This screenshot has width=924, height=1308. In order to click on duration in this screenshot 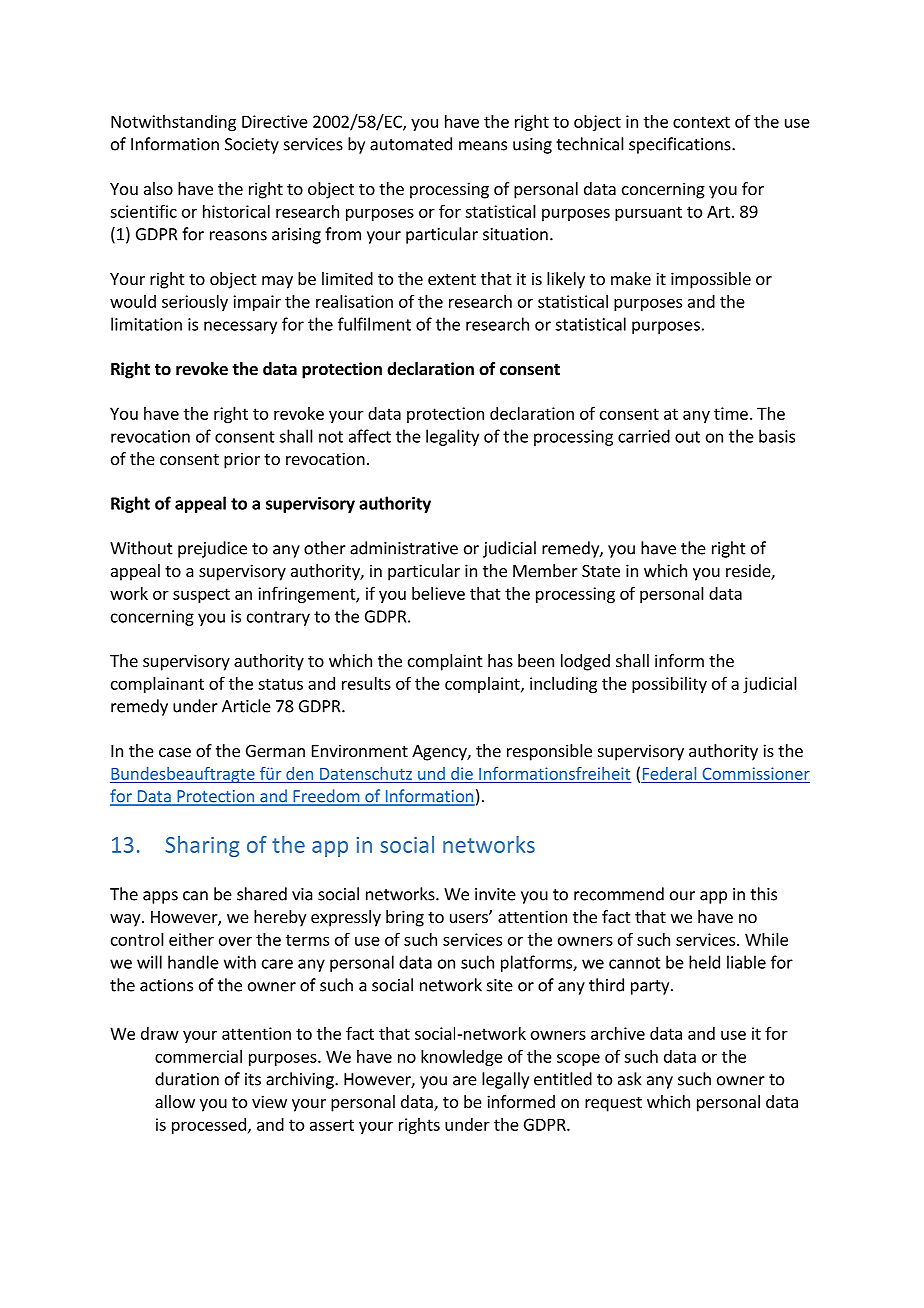, I will do `click(187, 1079)`.
